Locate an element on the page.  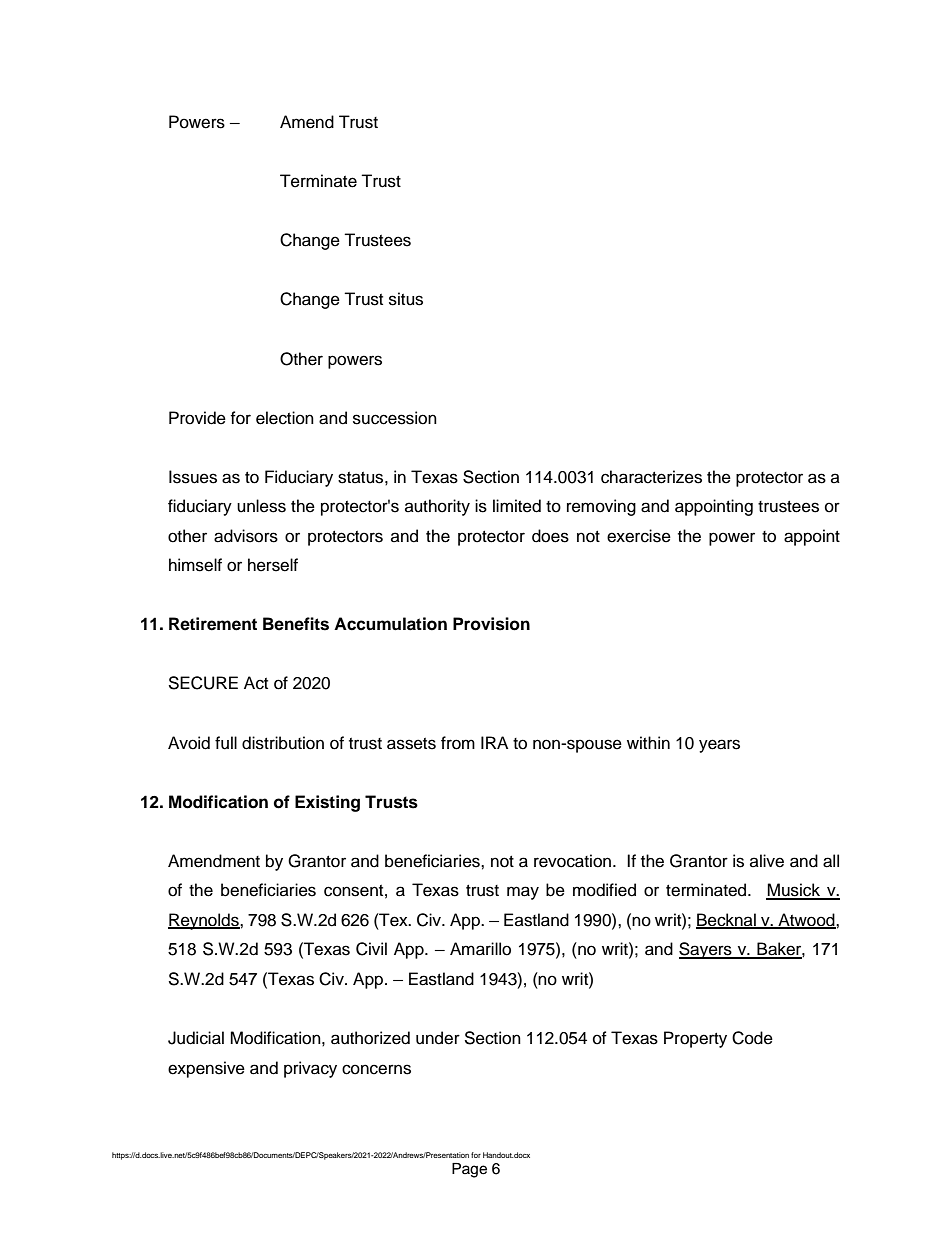
Code is located at coordinates (752, 1038).
